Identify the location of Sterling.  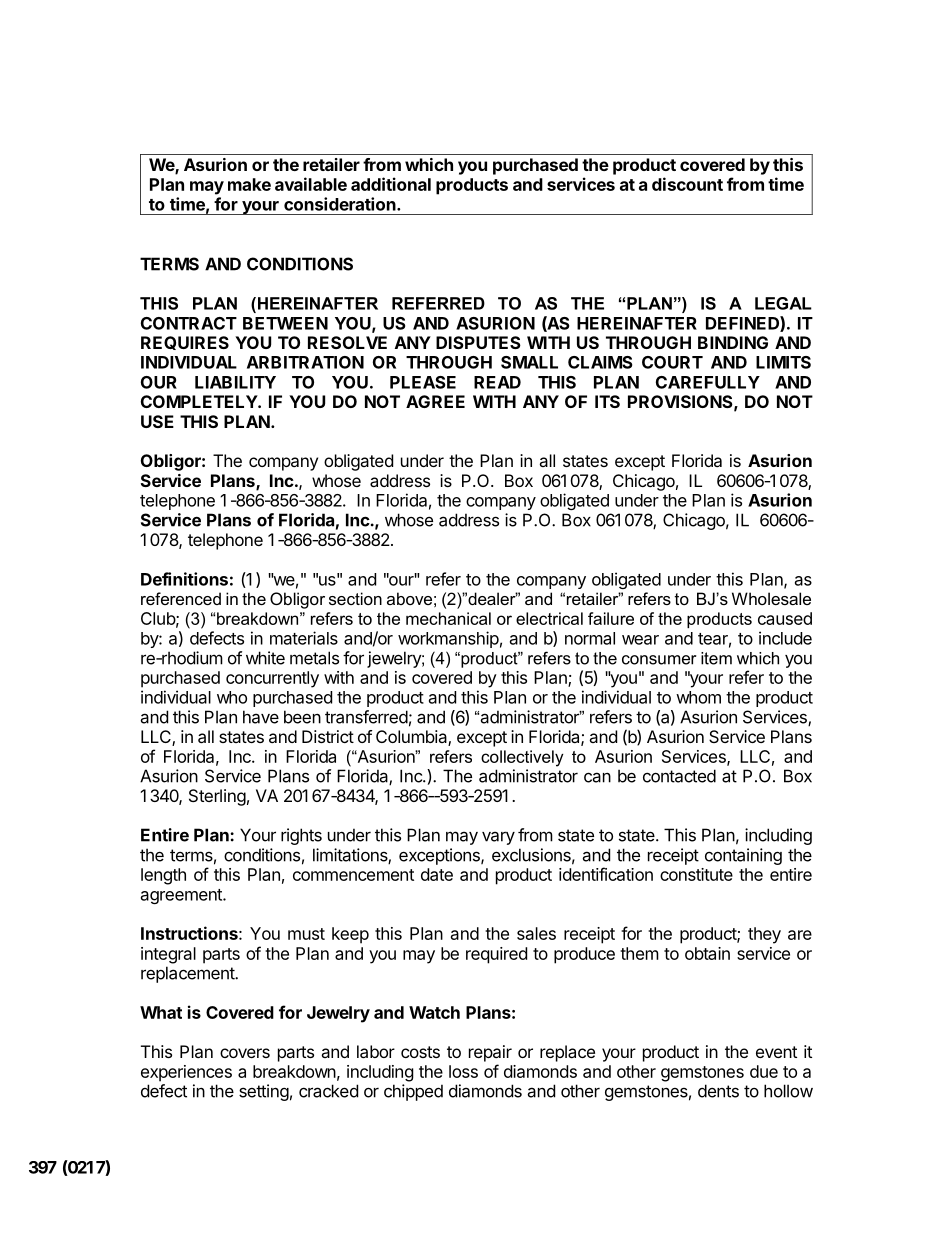
(217, 797).
